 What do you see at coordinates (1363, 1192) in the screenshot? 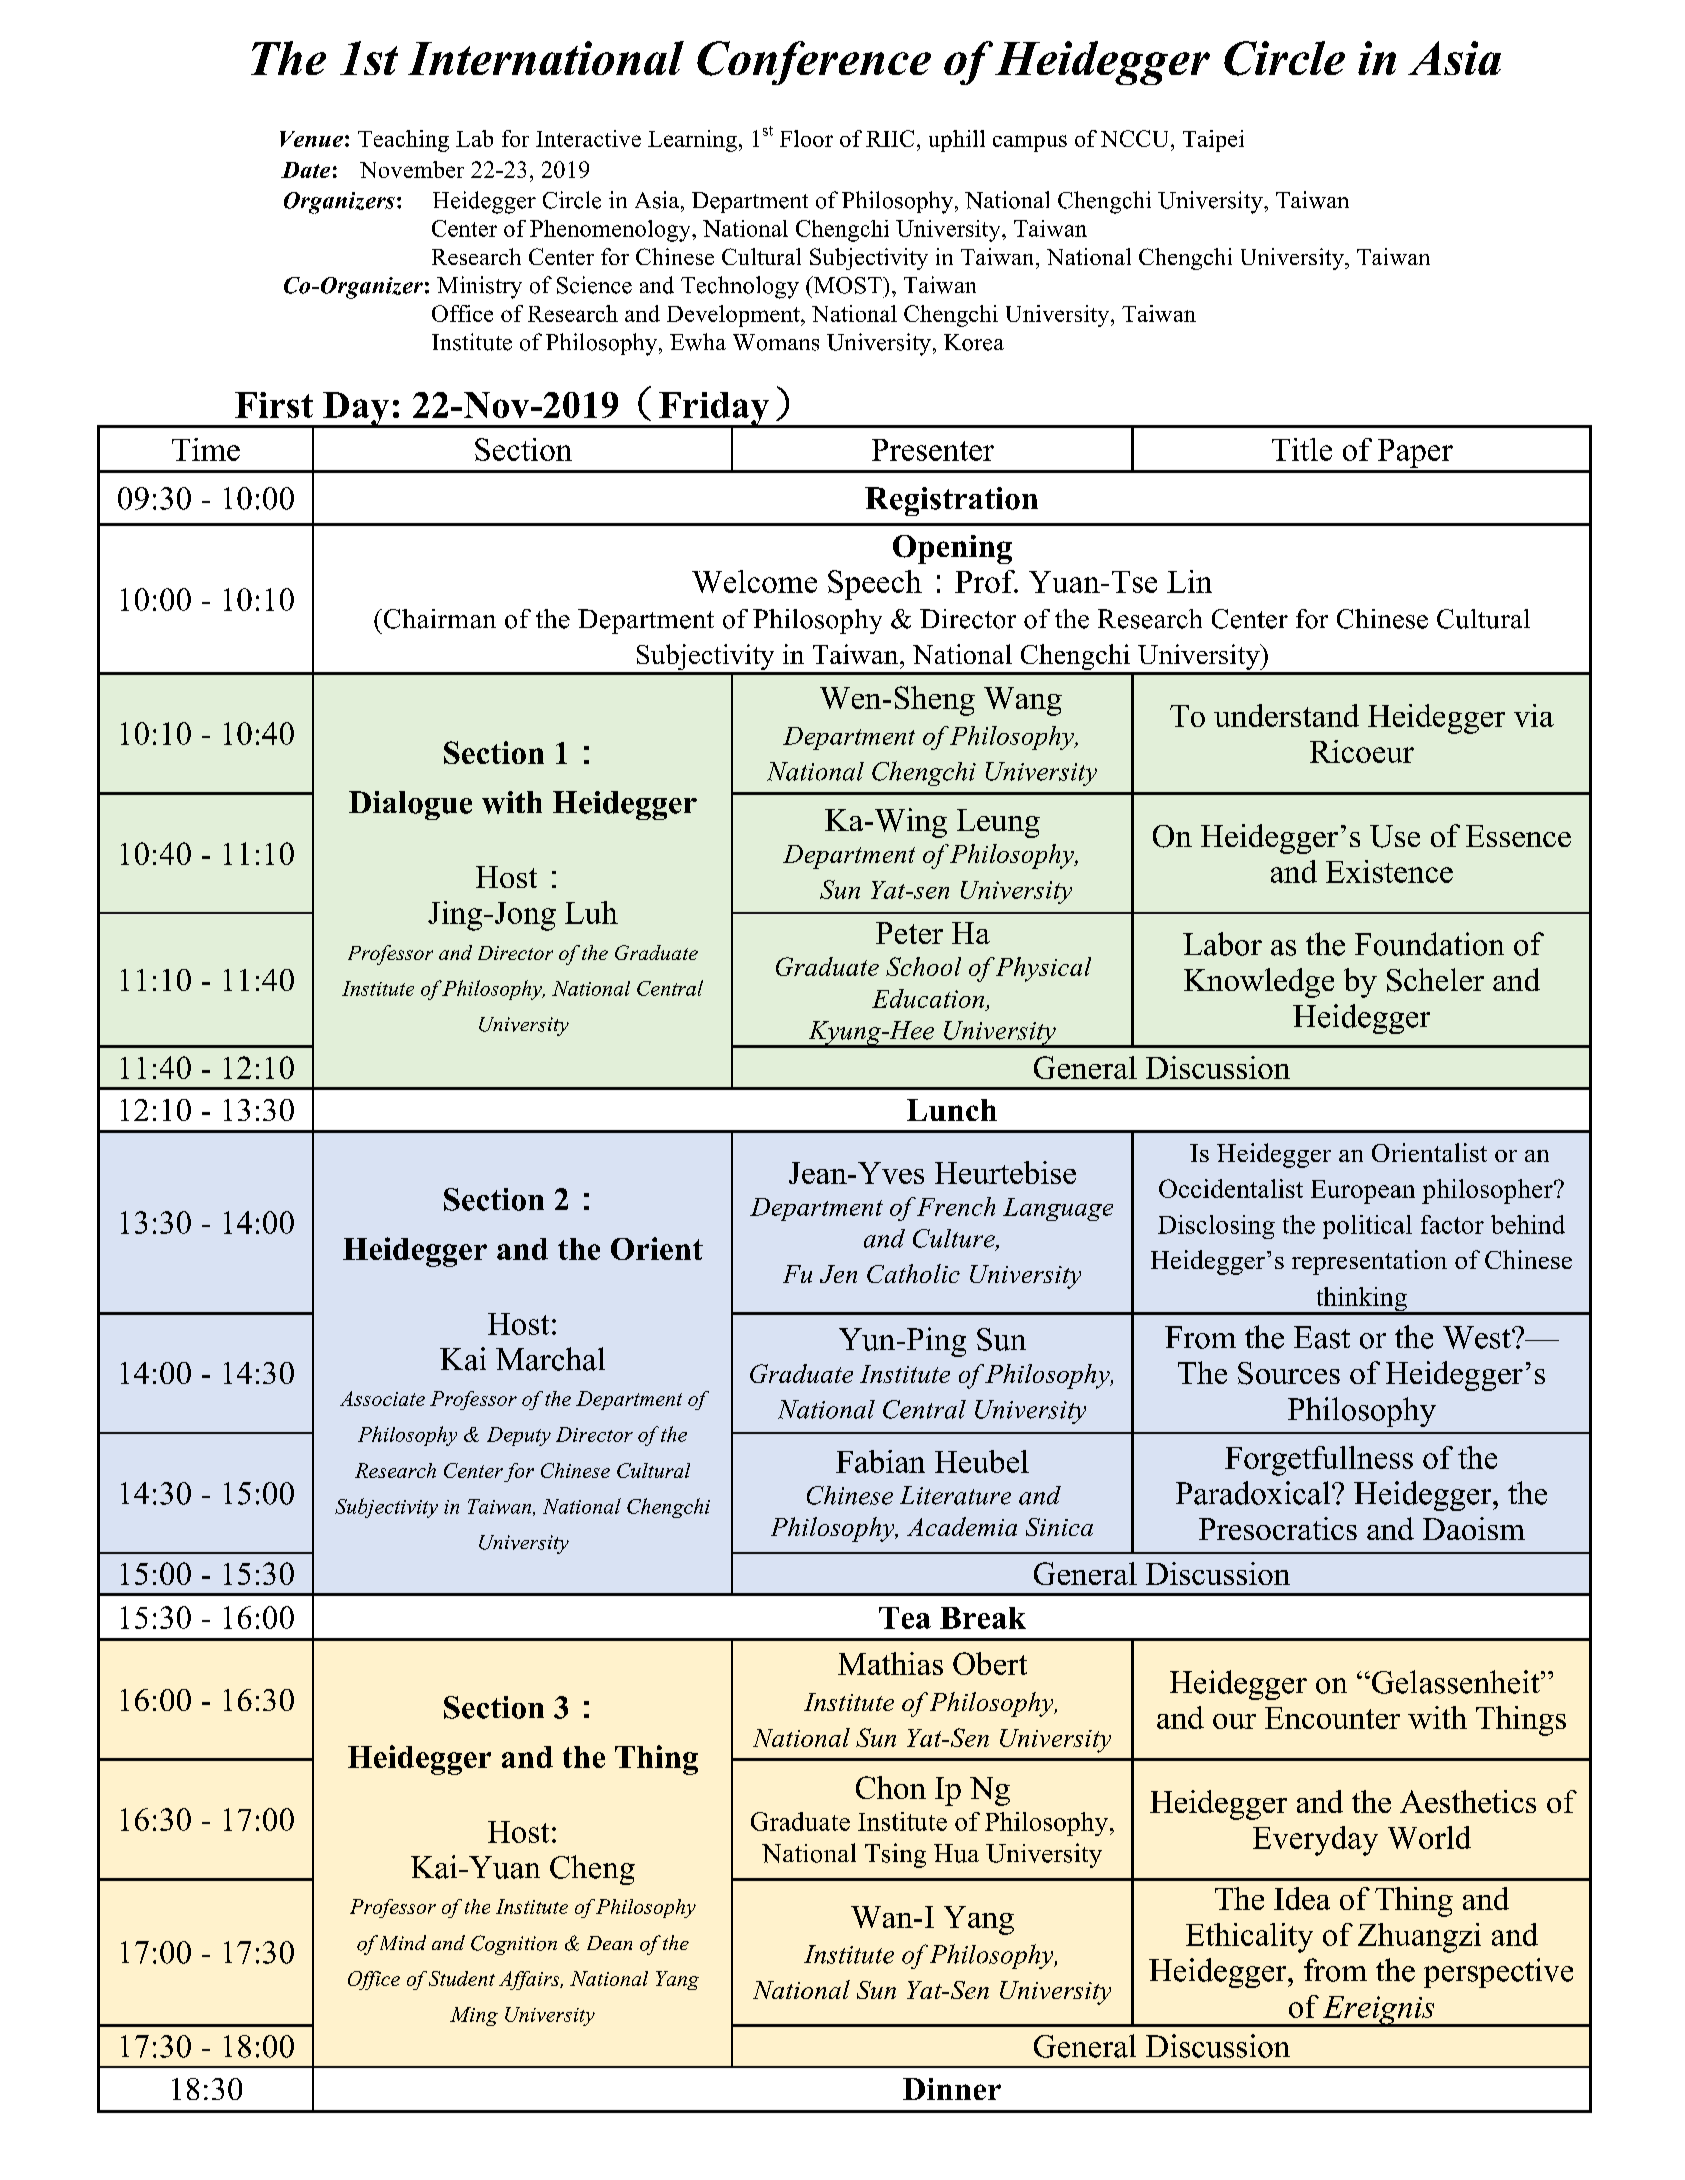
I see `European` at bounding box center [1363, 1192].
